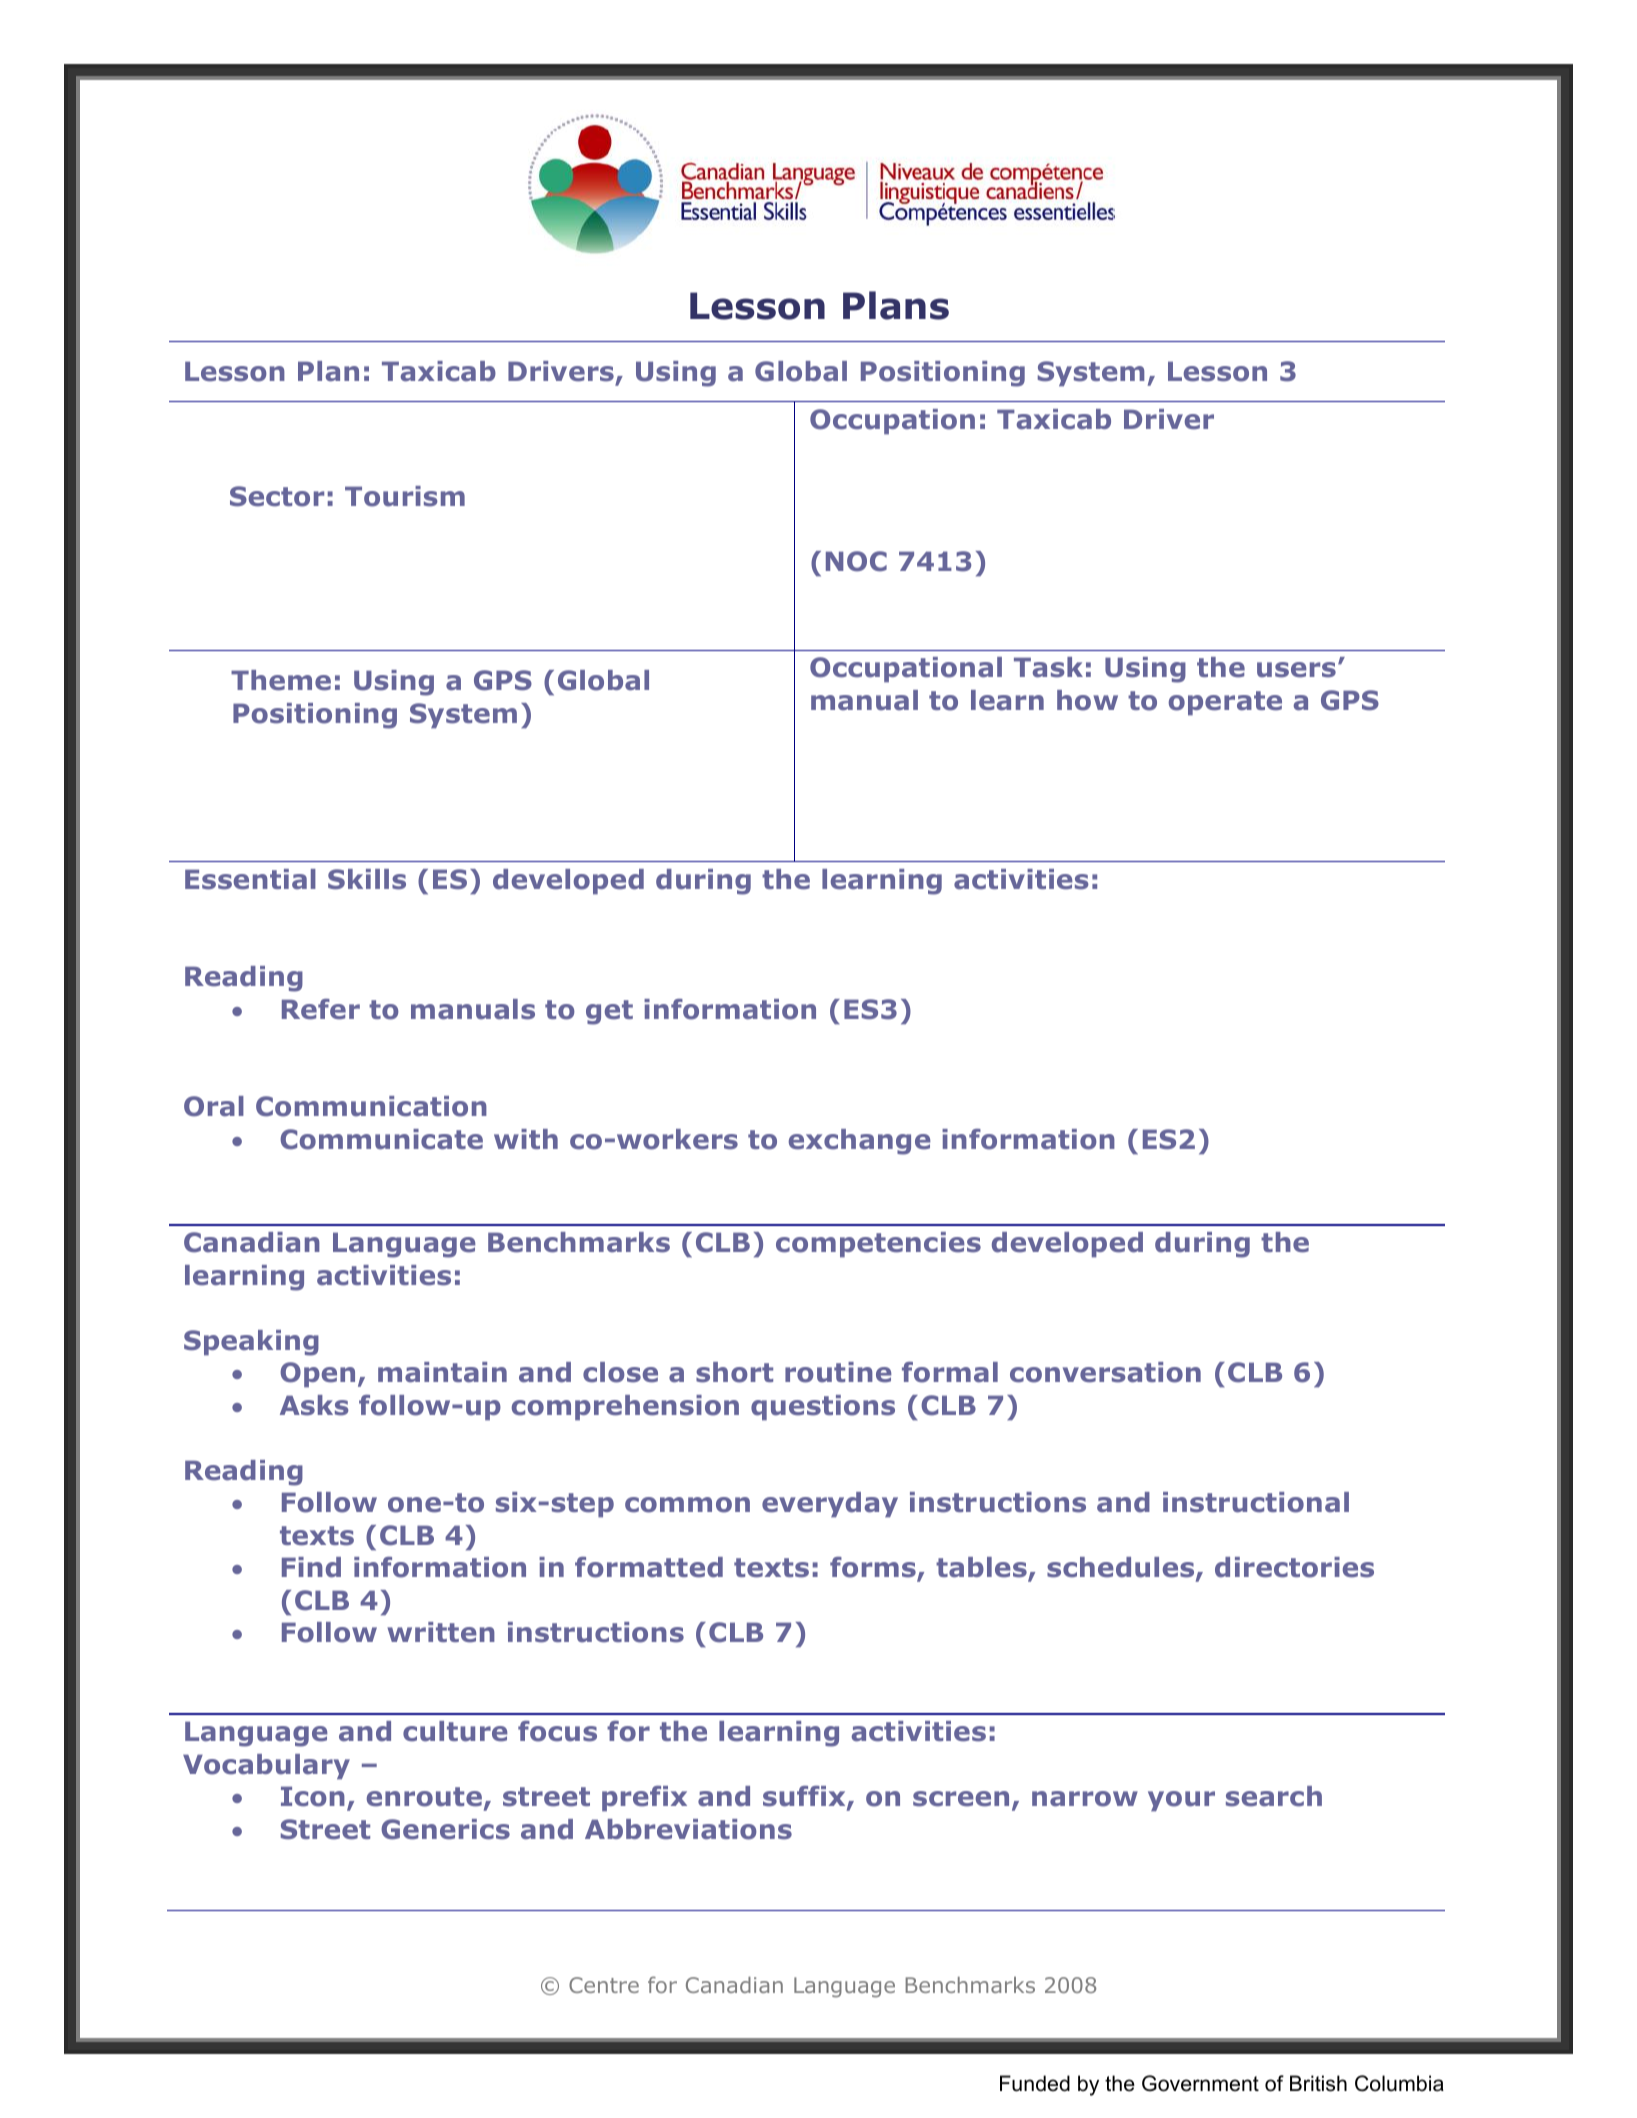 The height and width of the page is (2118, 1637). Describe the element at coordinates (1296, 670) in the page. I see `users` at that location.
